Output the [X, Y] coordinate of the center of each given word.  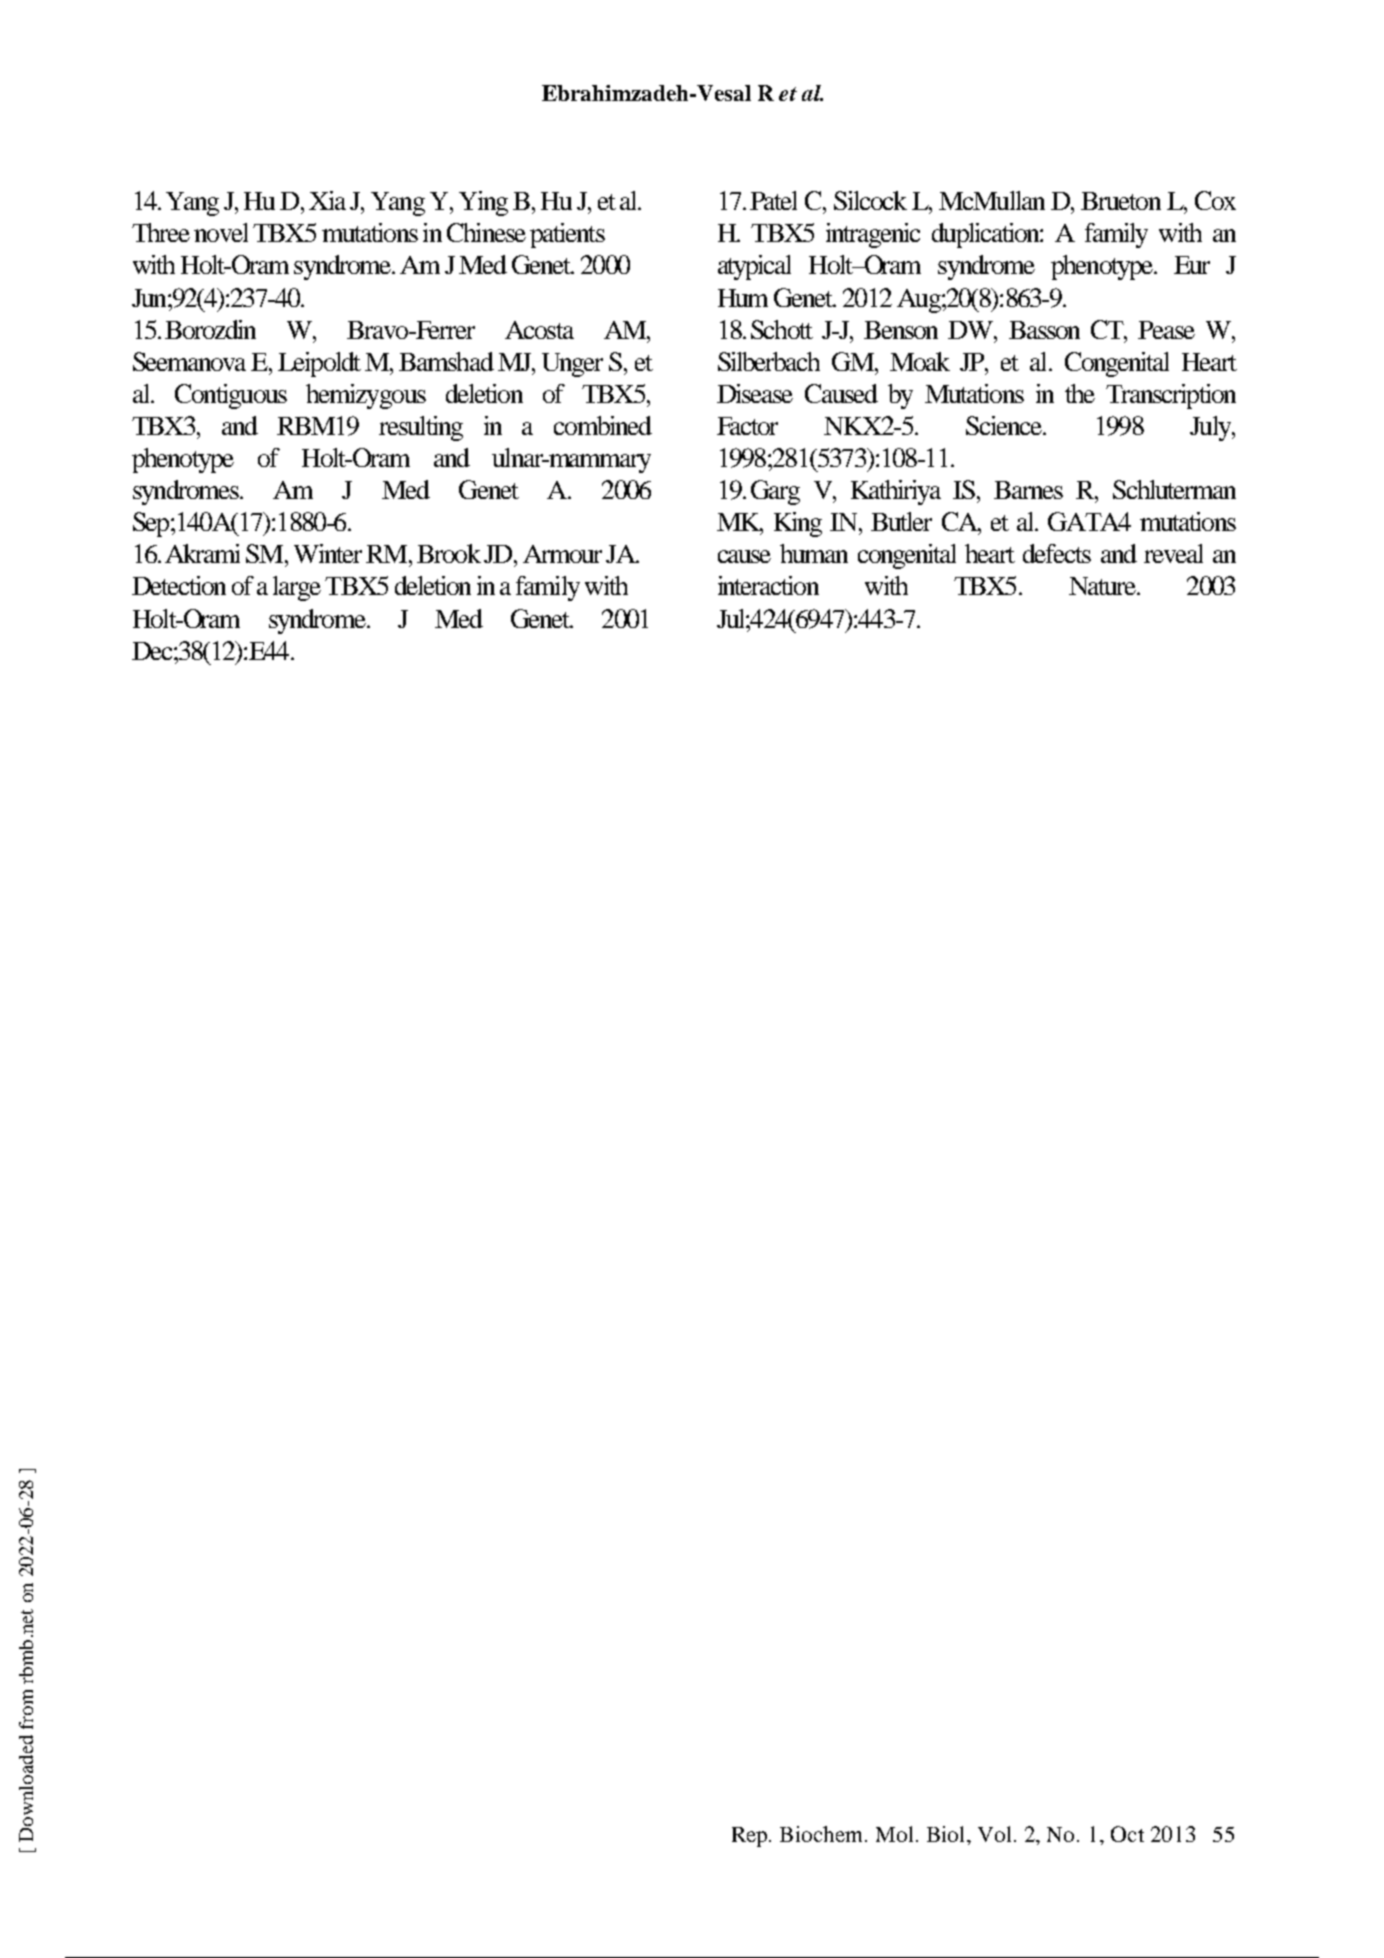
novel [221, 232]
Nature [1103, 586]
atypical [754, 267]
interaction [768, 585]
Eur [1192, 265]
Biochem [823, 1834]
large [297, 588]
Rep [751, 1837]
